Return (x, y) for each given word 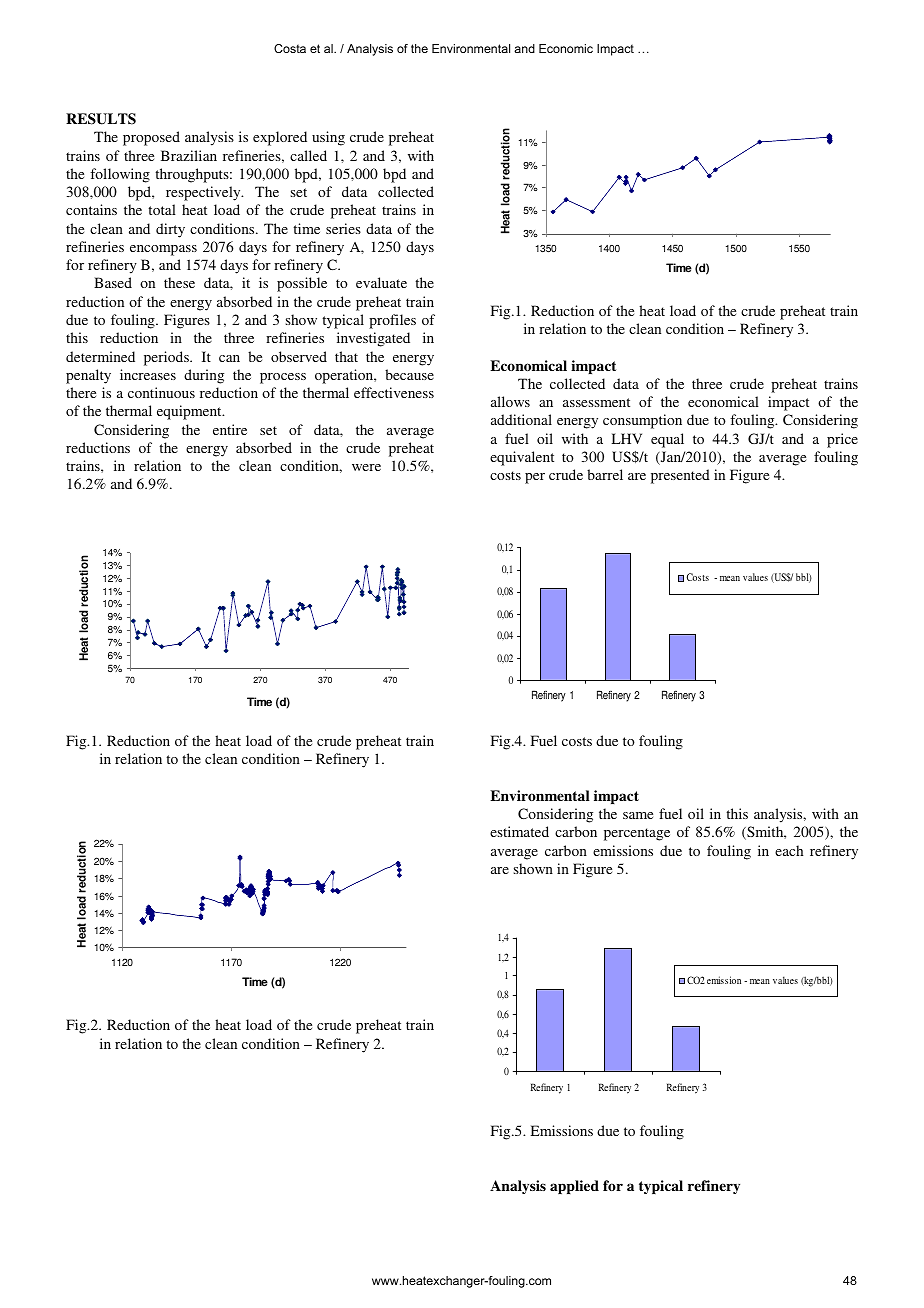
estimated (519, 831)
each (789, 850)
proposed (151, 138)
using (328, 138)
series (343, 228)
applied (574, 1187)
